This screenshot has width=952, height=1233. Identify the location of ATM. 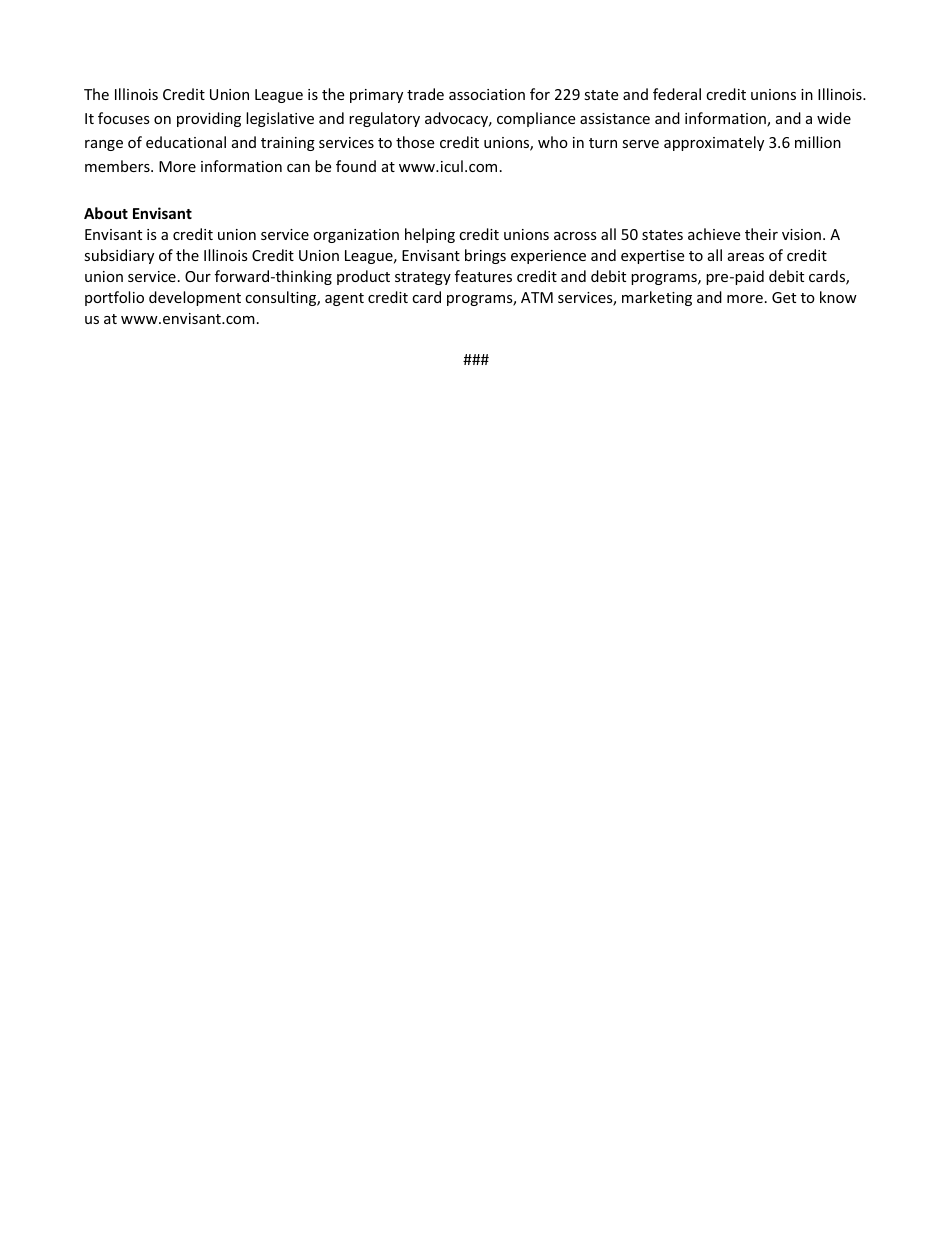
(537, 297).
